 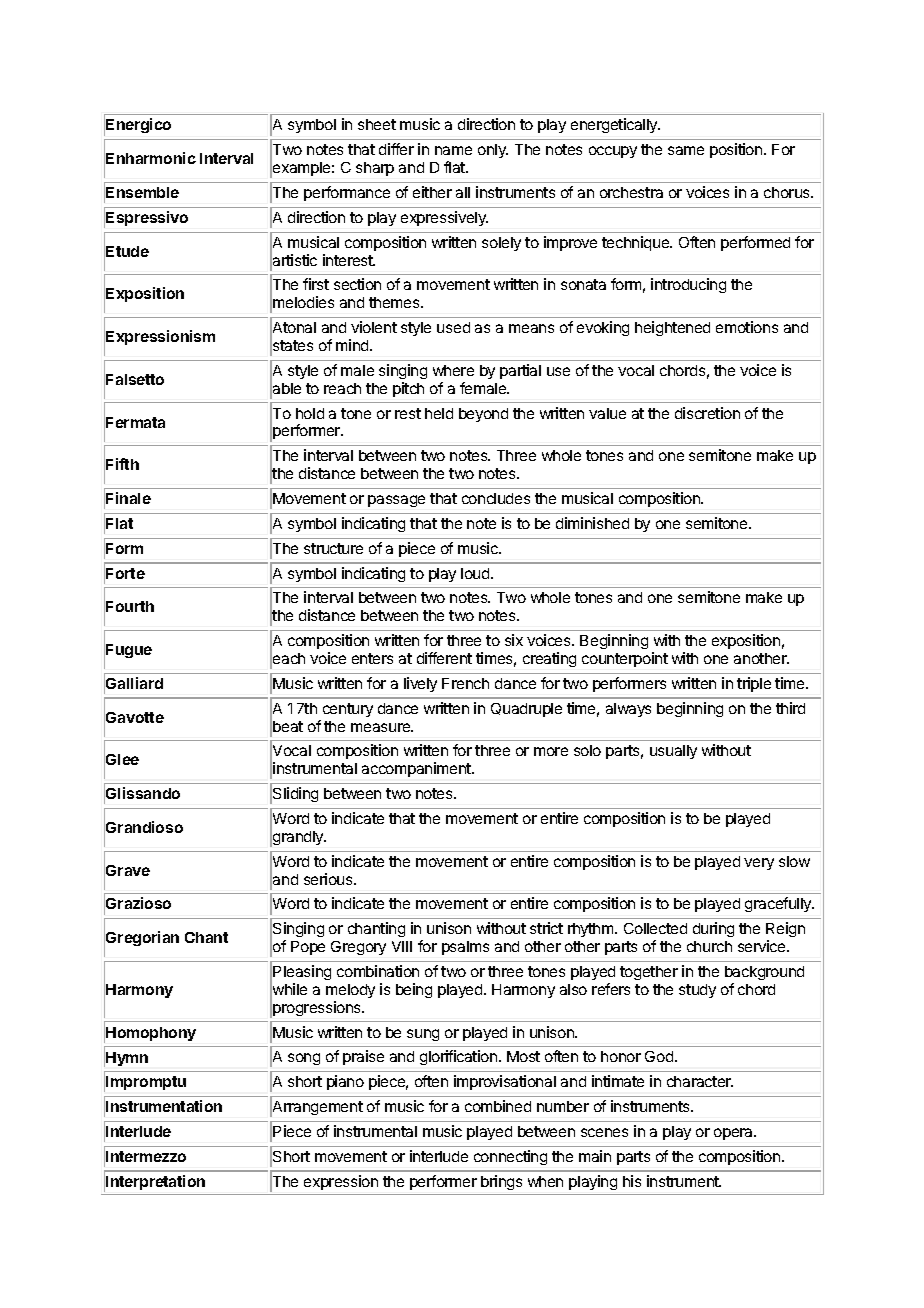 What do you see at coordinates (510, 1157) in the screenshot?
I see `connecting` at bounding box center [510, 1157].
